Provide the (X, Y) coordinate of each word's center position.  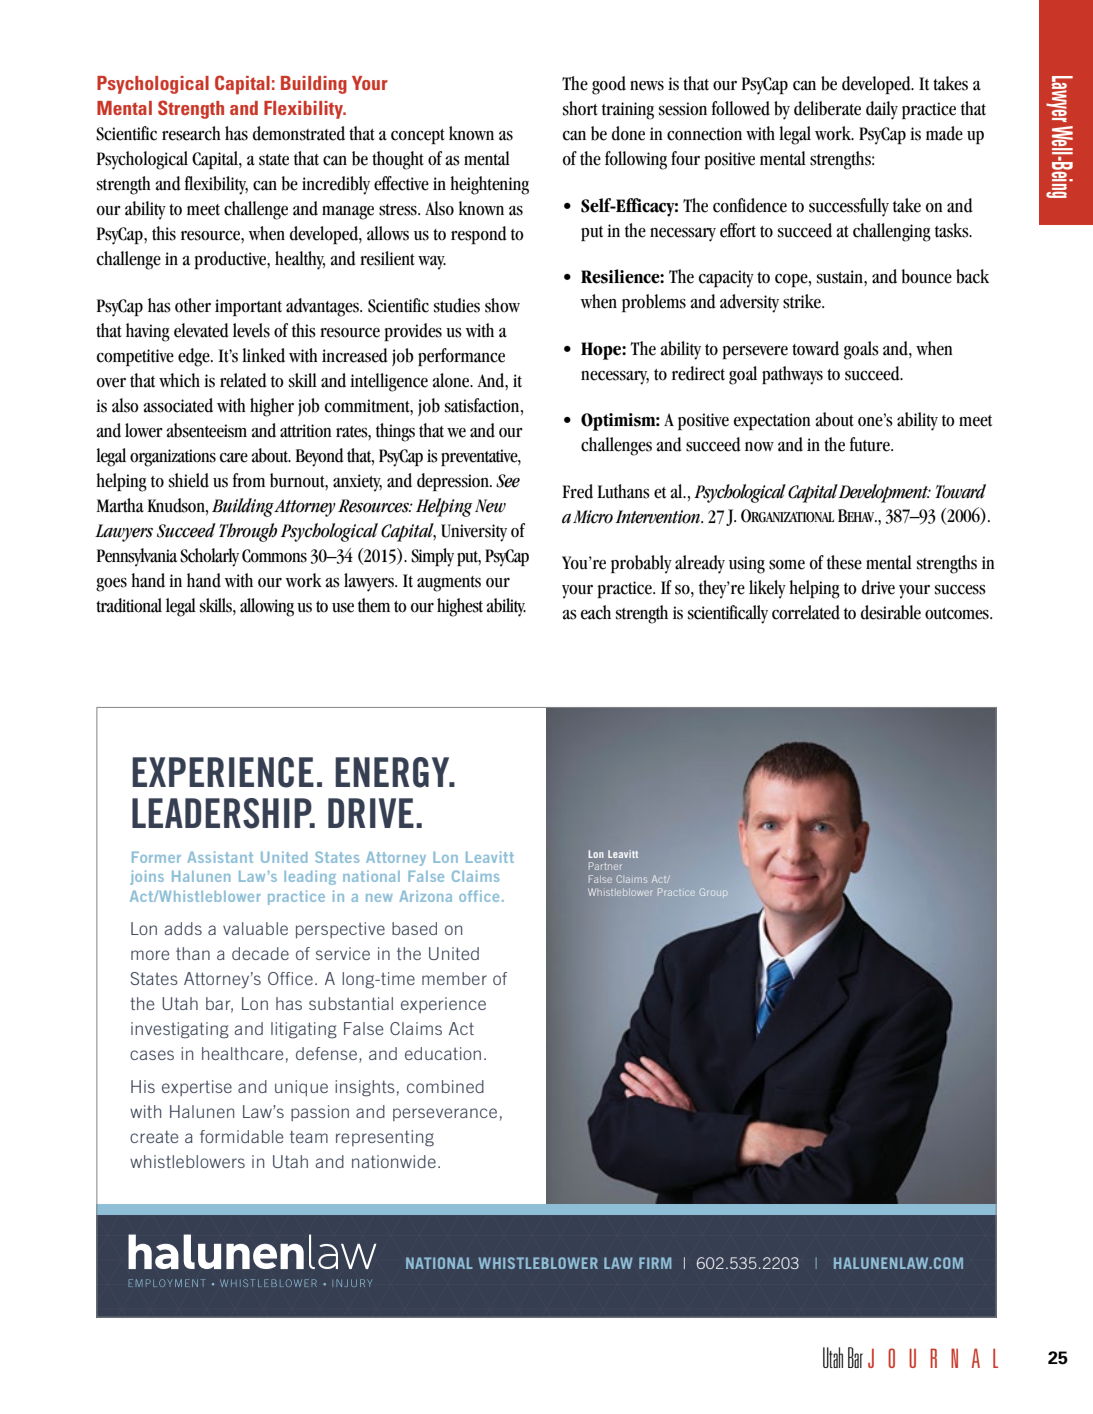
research (191, 133)
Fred (577, 491)
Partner (605, 866)
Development (884, 493)
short (580, 108)
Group (713, 892)
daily (882, 110)
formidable (241, 1136)
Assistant (220, 857)
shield (189, 480)
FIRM (655, 1263)
